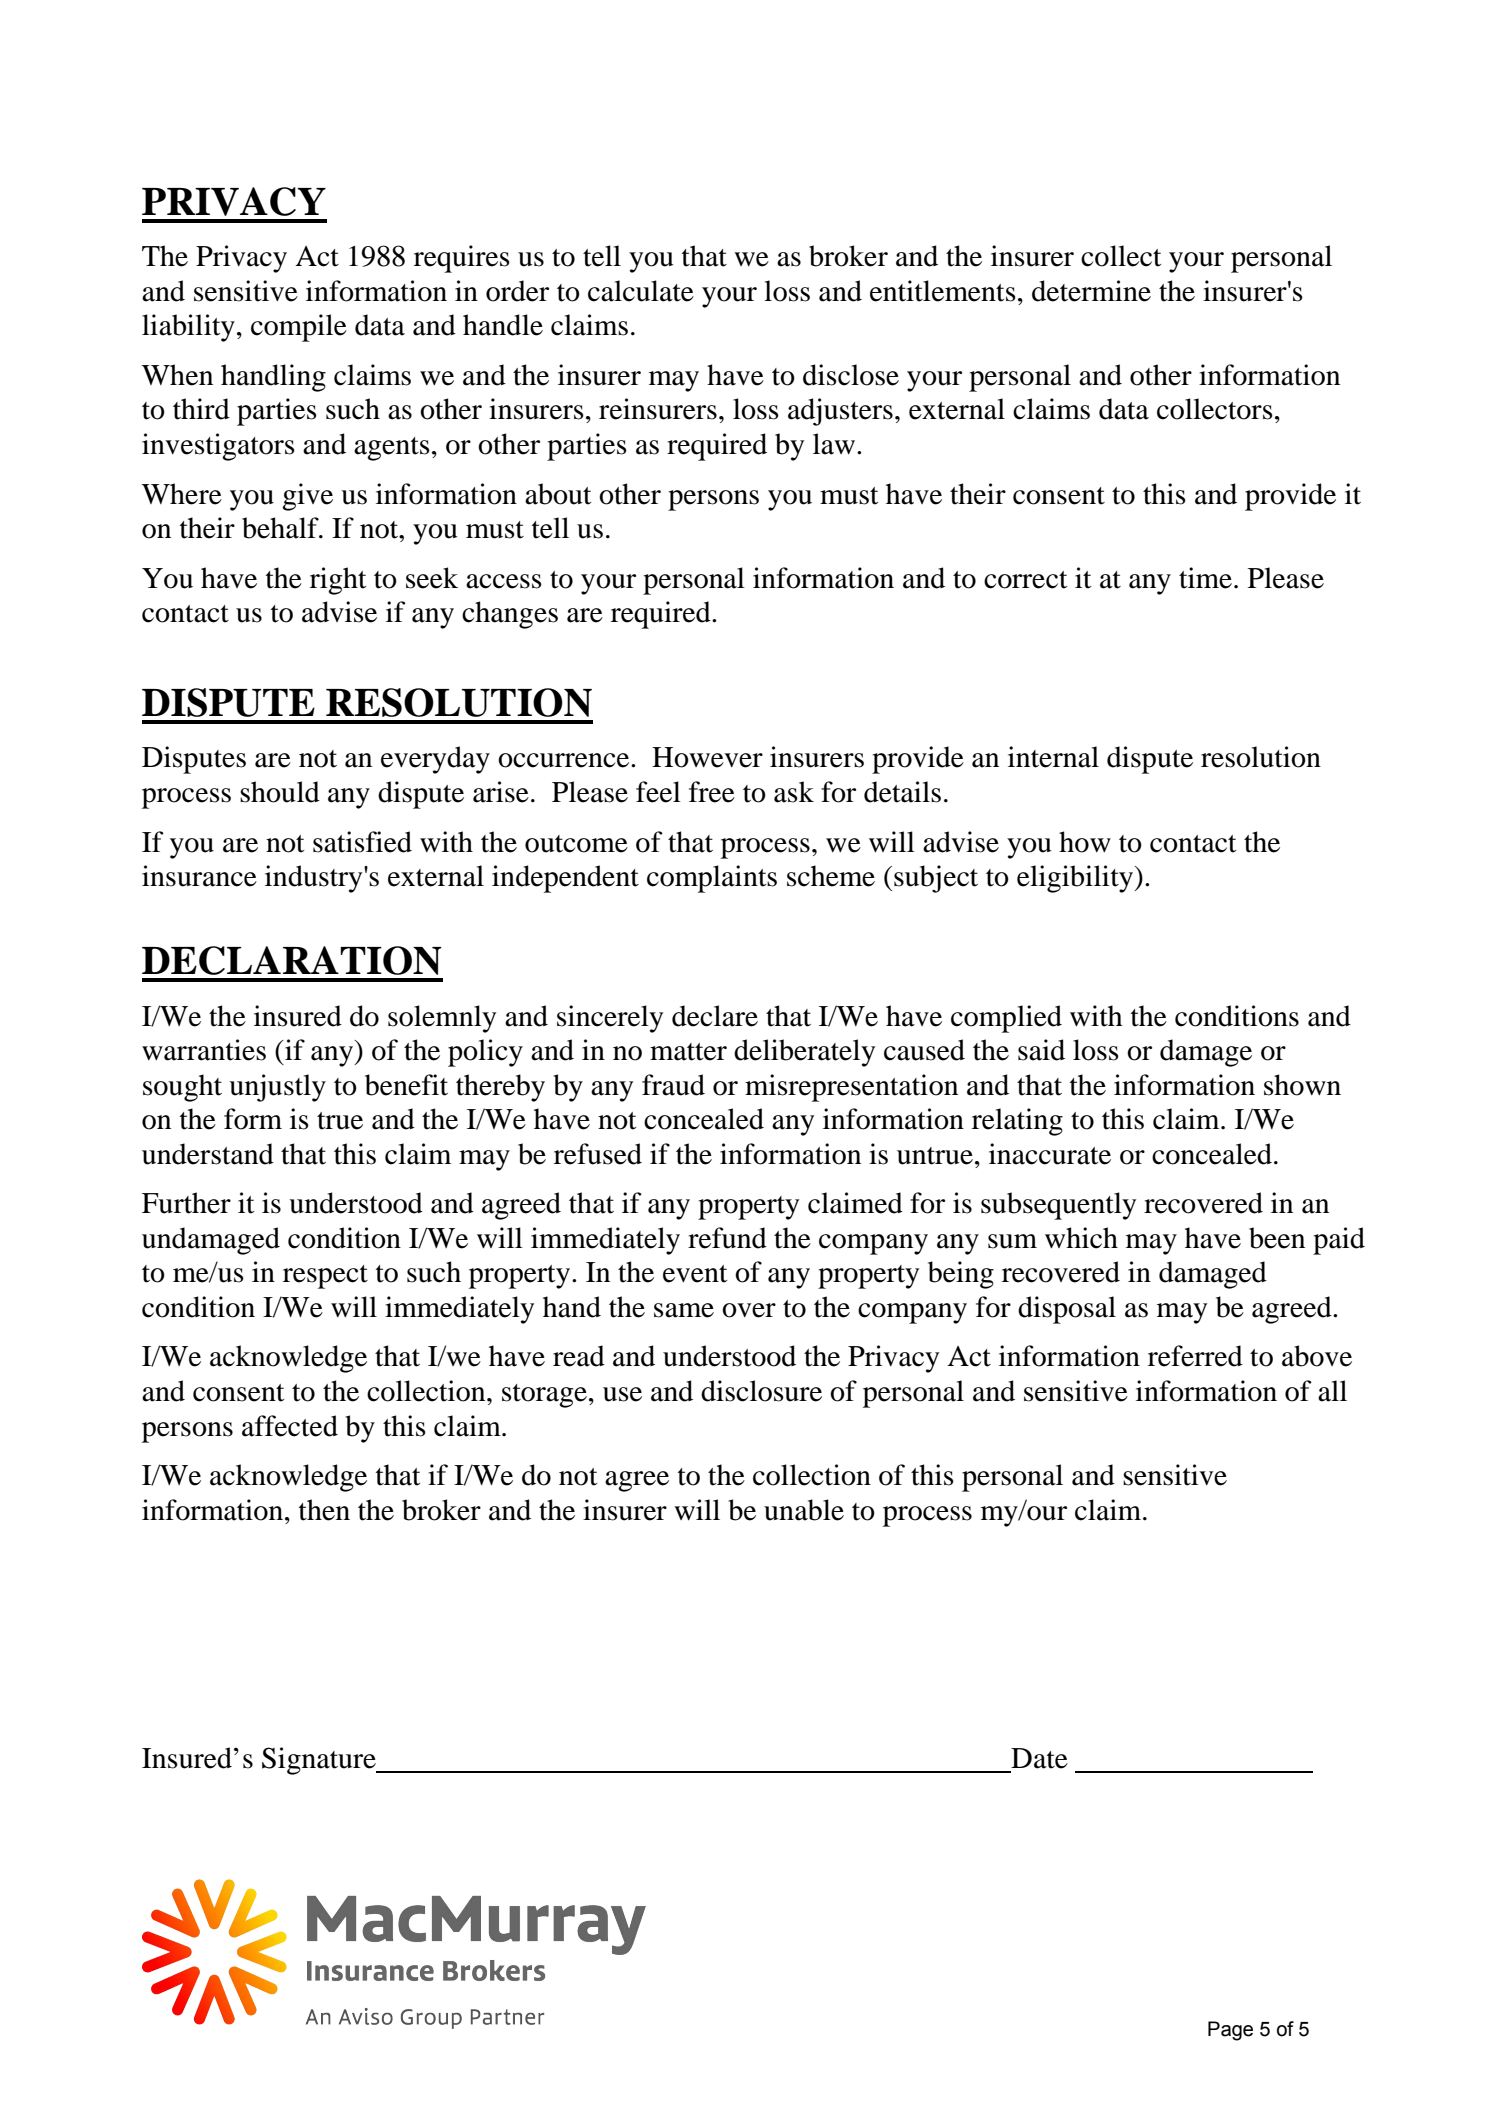 The width and height of the page is (1490, 2108). What do you see at coordinates (1205, 578) in the page?
I see `time` at bounding box center [1205, 578].
